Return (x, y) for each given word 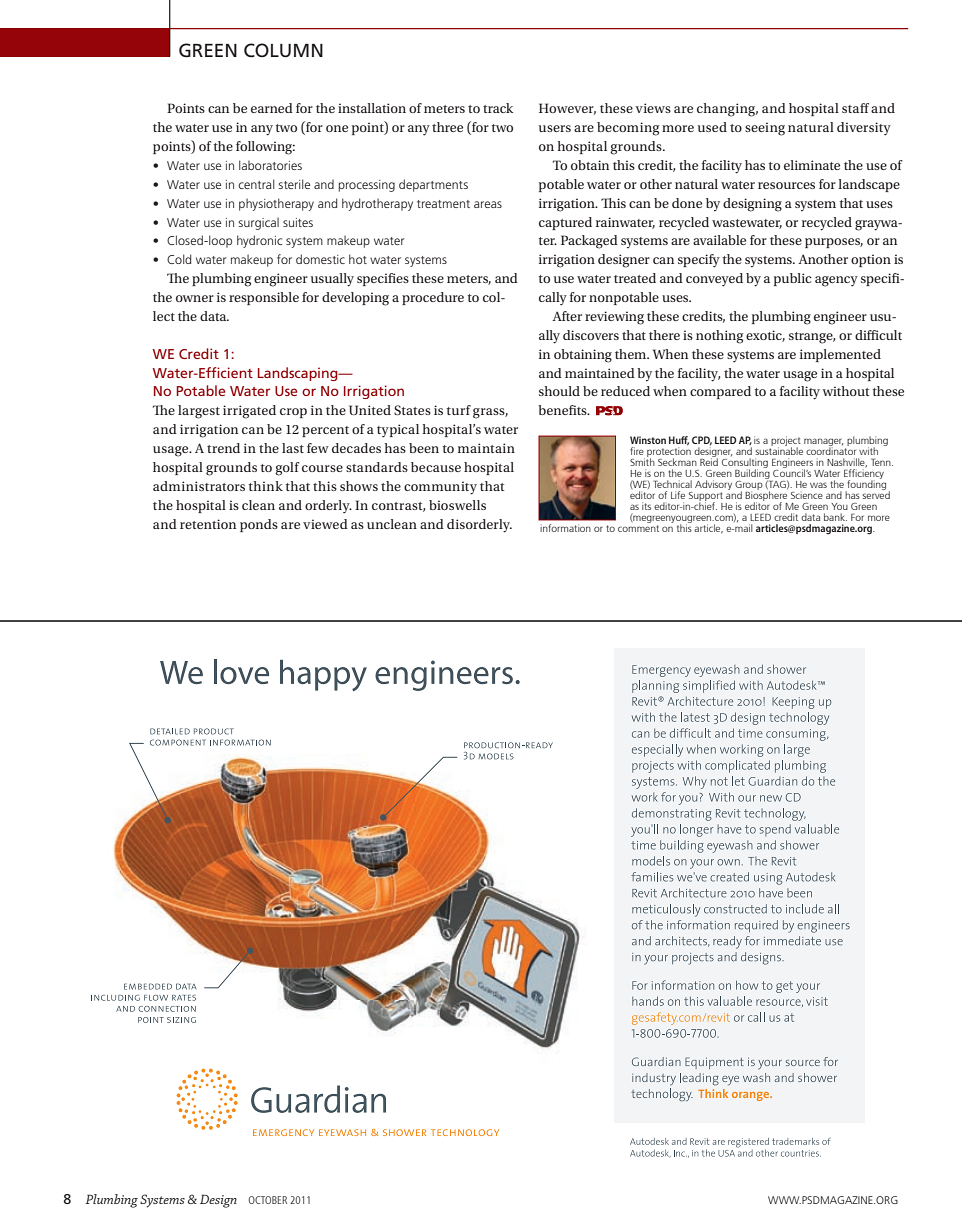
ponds (259, 525)
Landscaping (299, 374)
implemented (840, 355)
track (498, 108)
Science (807, 495)
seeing (765, 129)
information (565, 528)
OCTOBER (268, 1200)
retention (208, 524)
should (559, 391)
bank (835, 517)
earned (272, 108)
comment (638, 528)
